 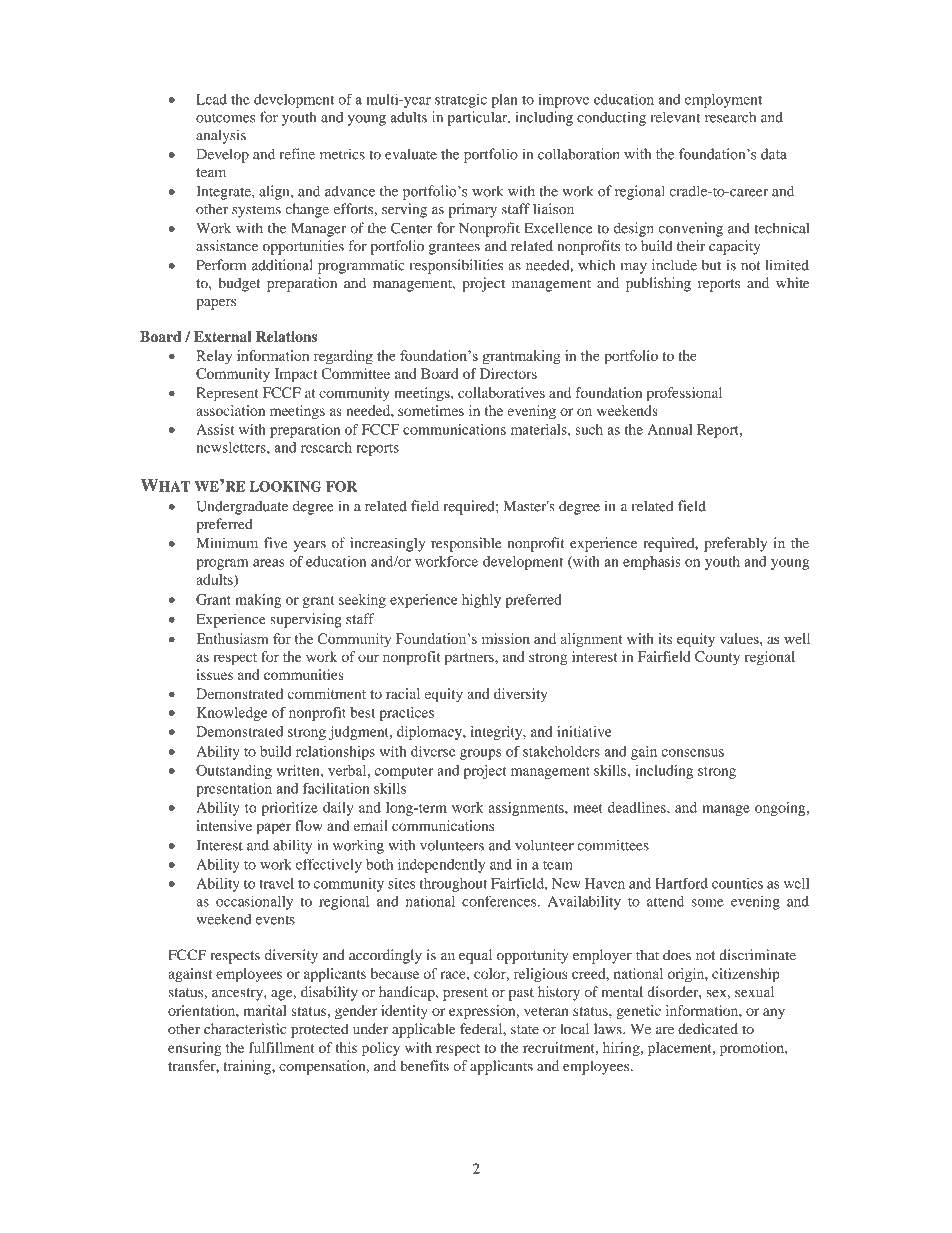 I want to click on employment, so click(x=723, y=101).
